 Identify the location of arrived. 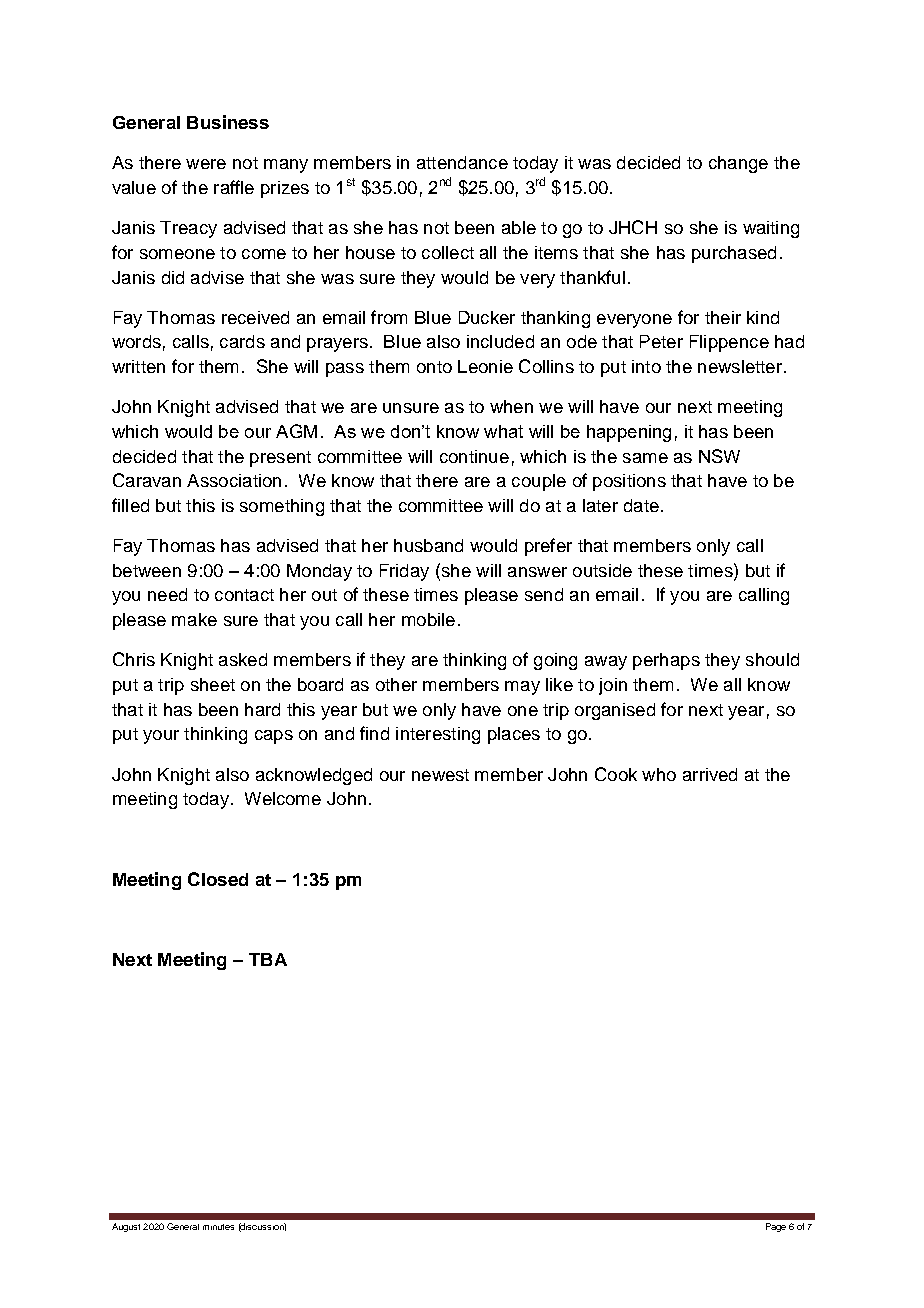
(710, 774).
